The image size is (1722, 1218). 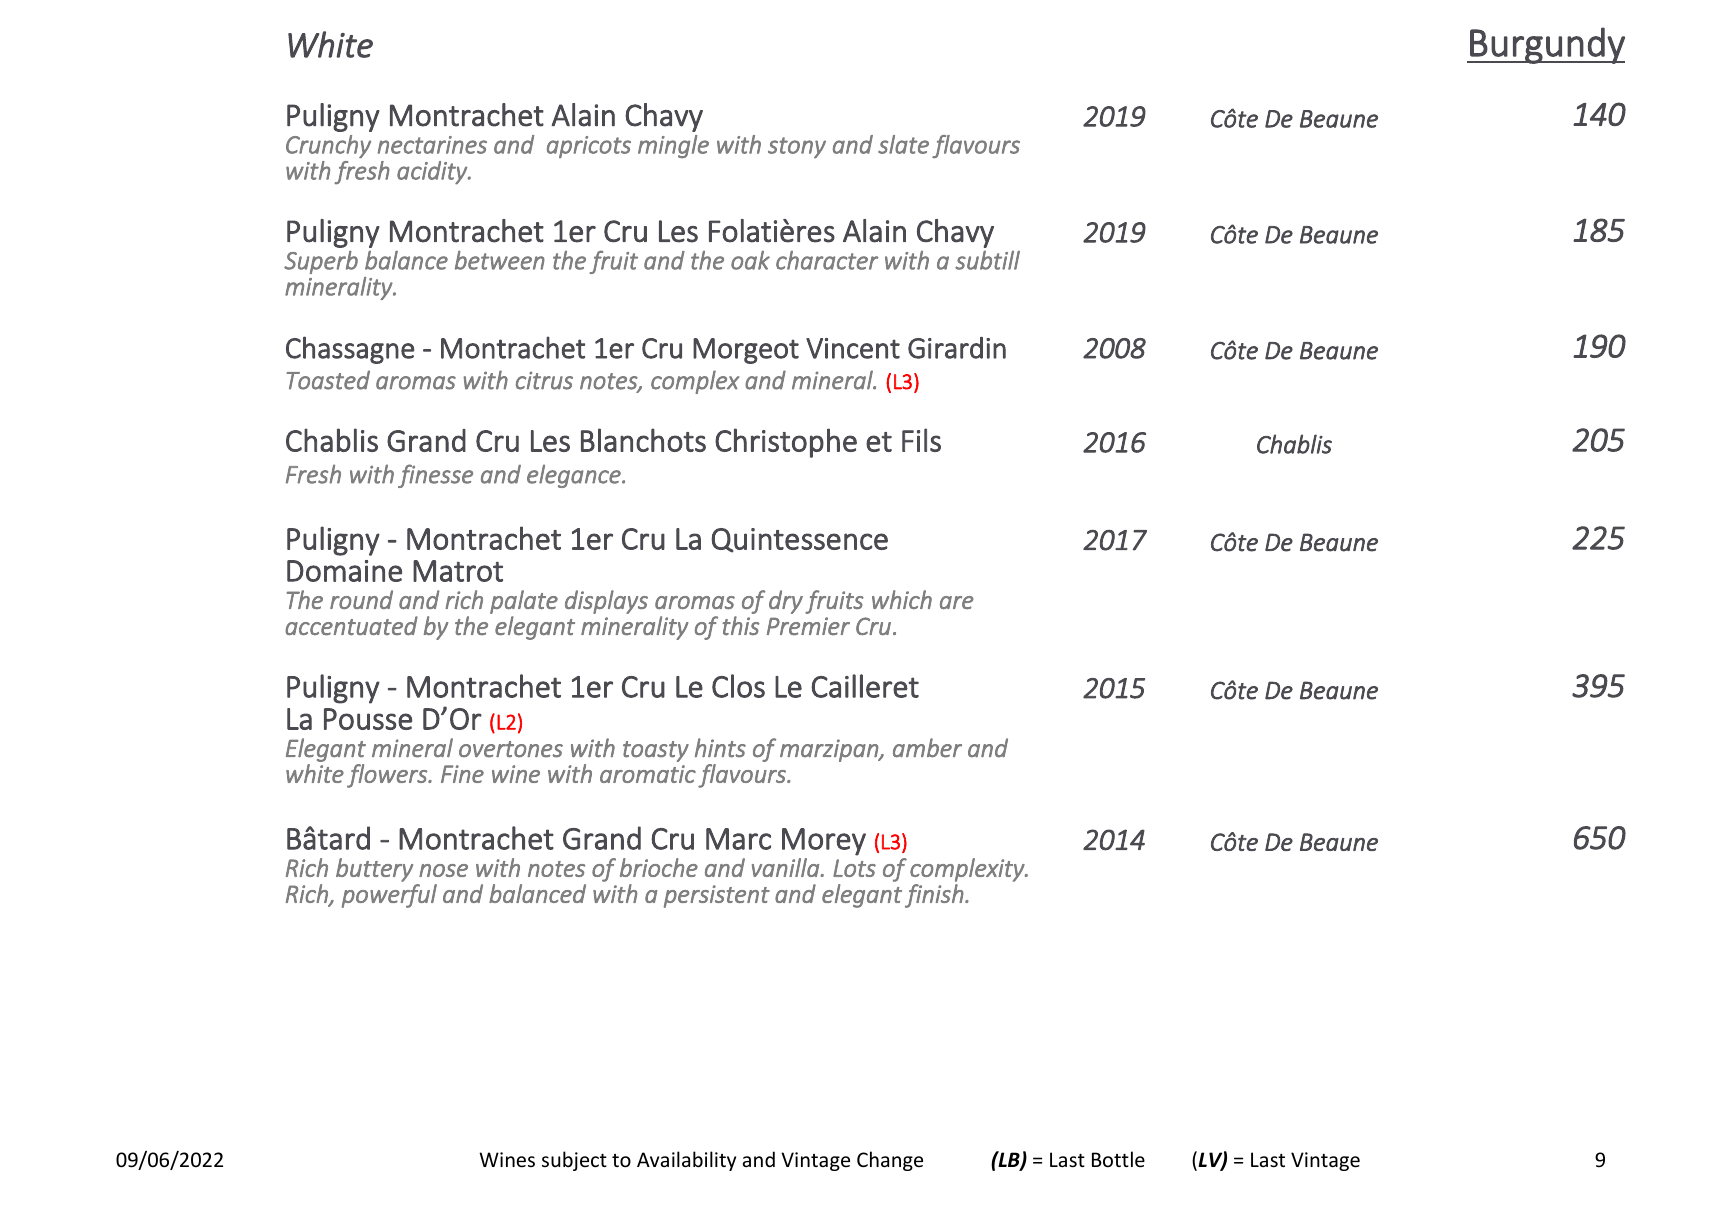 What do you see at coordinates (544, 380) in the document?
I see `citrus` at bounding box center [544, 380].
